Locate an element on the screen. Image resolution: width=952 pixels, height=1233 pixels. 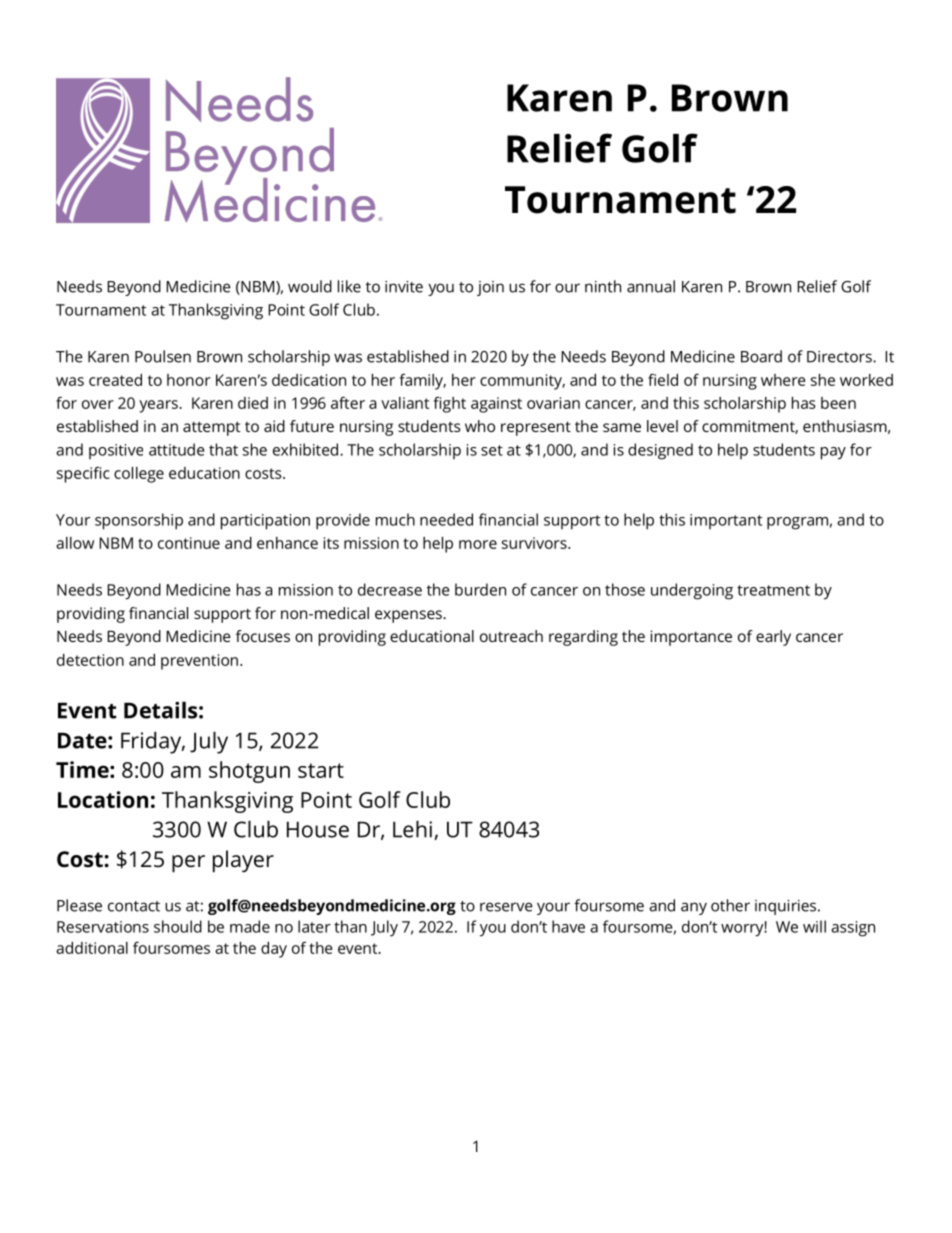
early is located at coordinates (773, 638).
